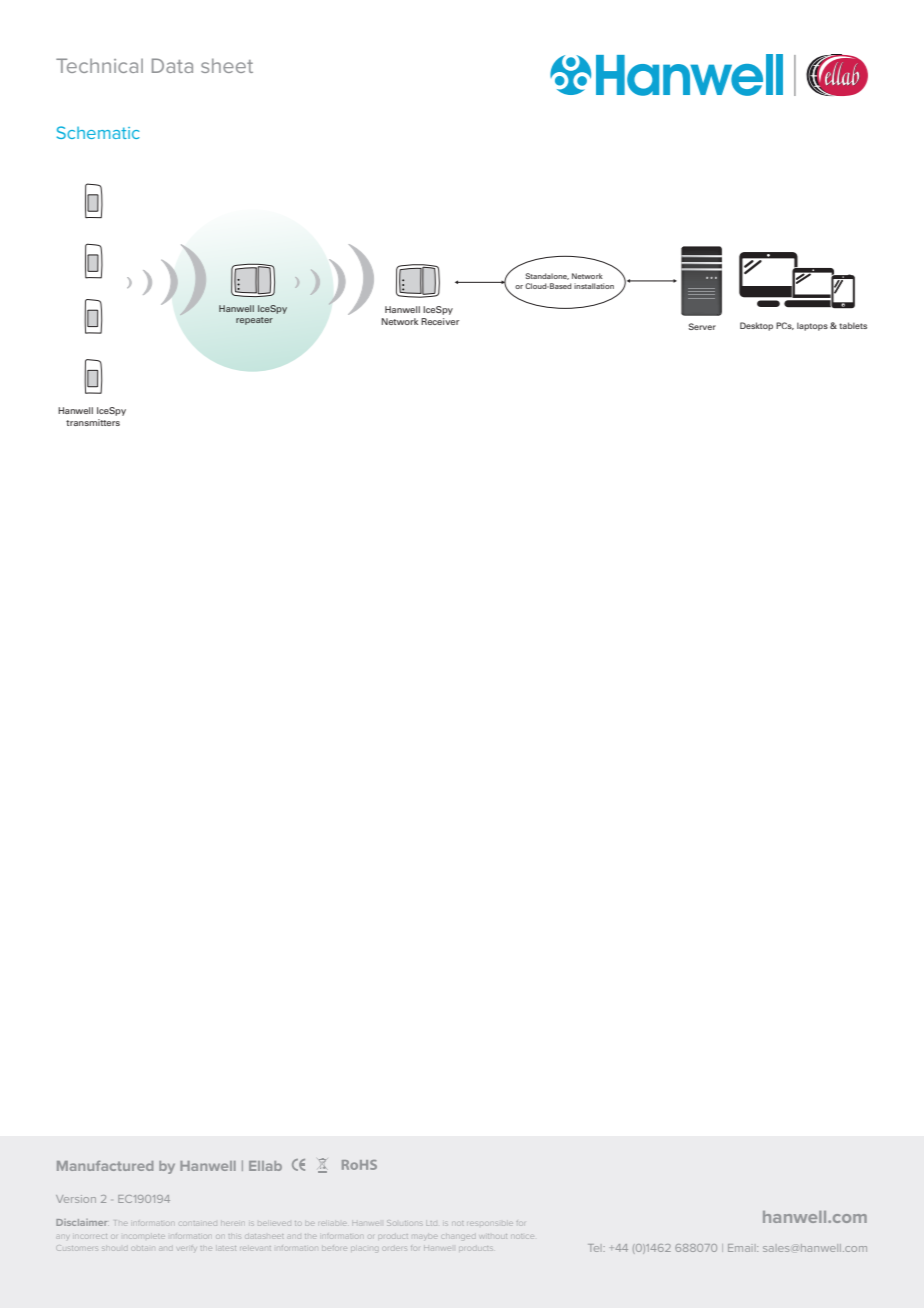  Describe the element at coordinates (105, 1166) in the image. I see `Manufactured` at that location.
